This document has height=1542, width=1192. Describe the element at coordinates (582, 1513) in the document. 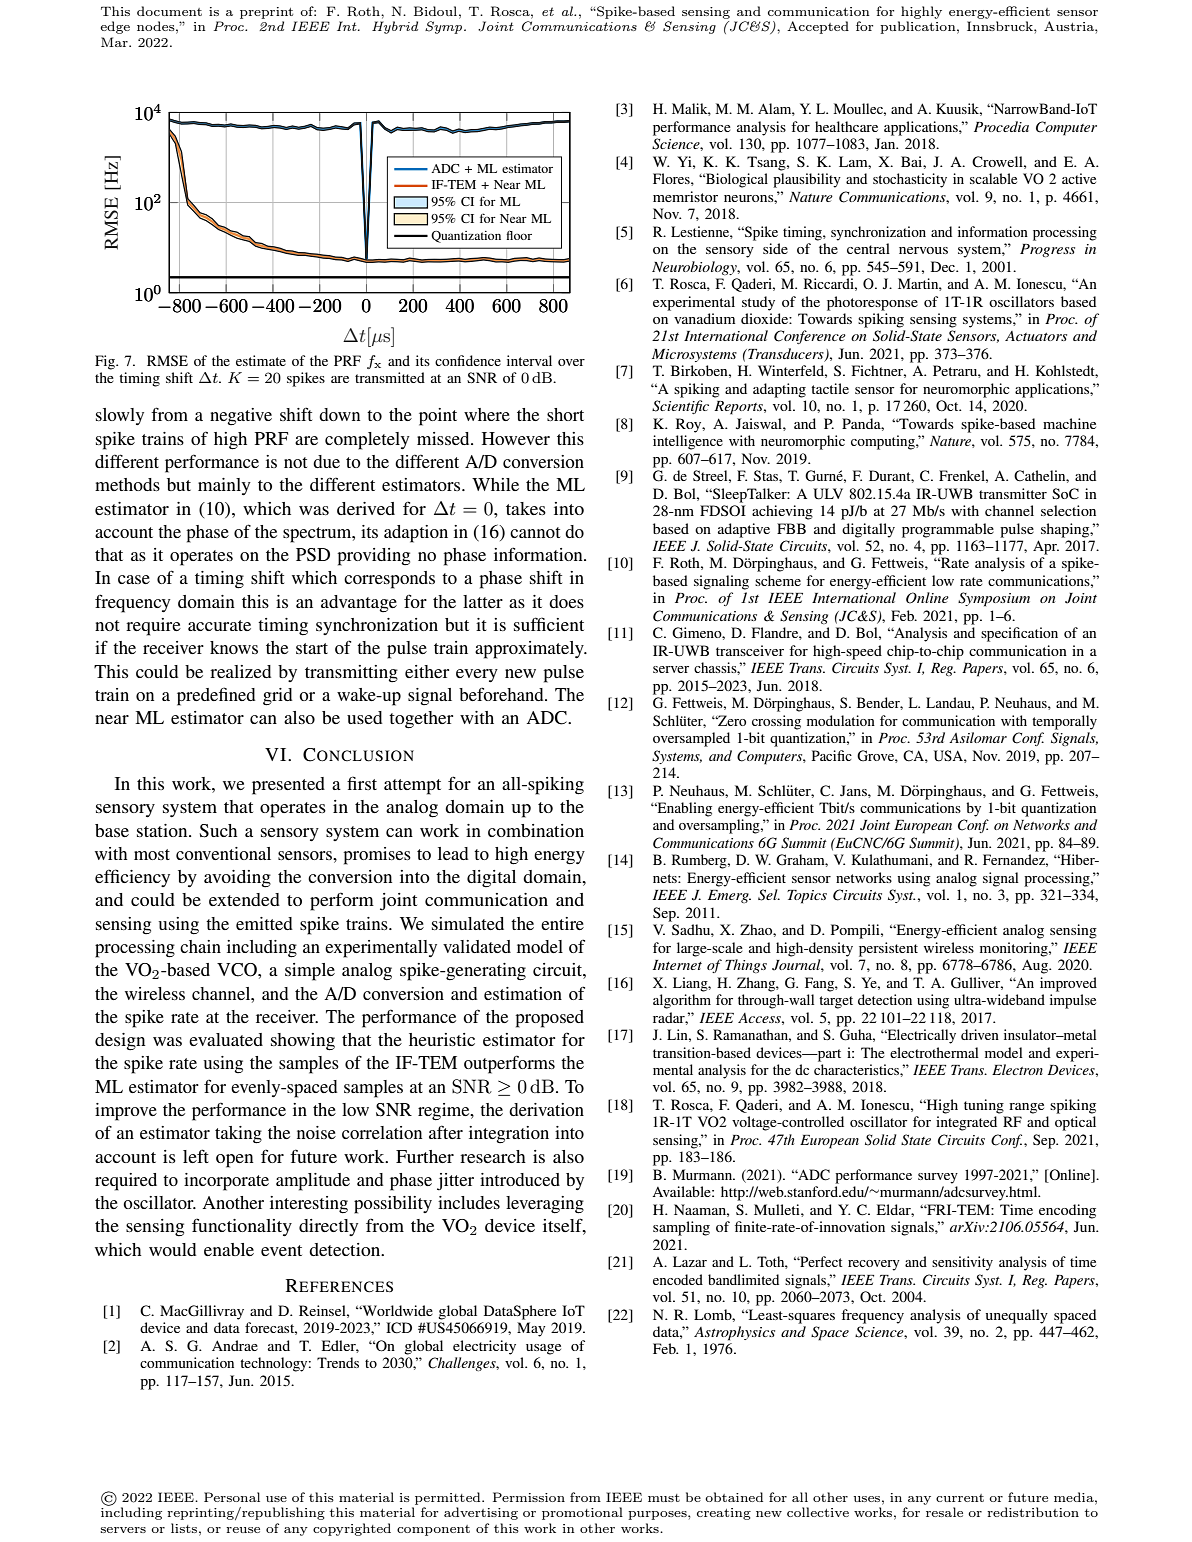

I see `promotional` at that location.
